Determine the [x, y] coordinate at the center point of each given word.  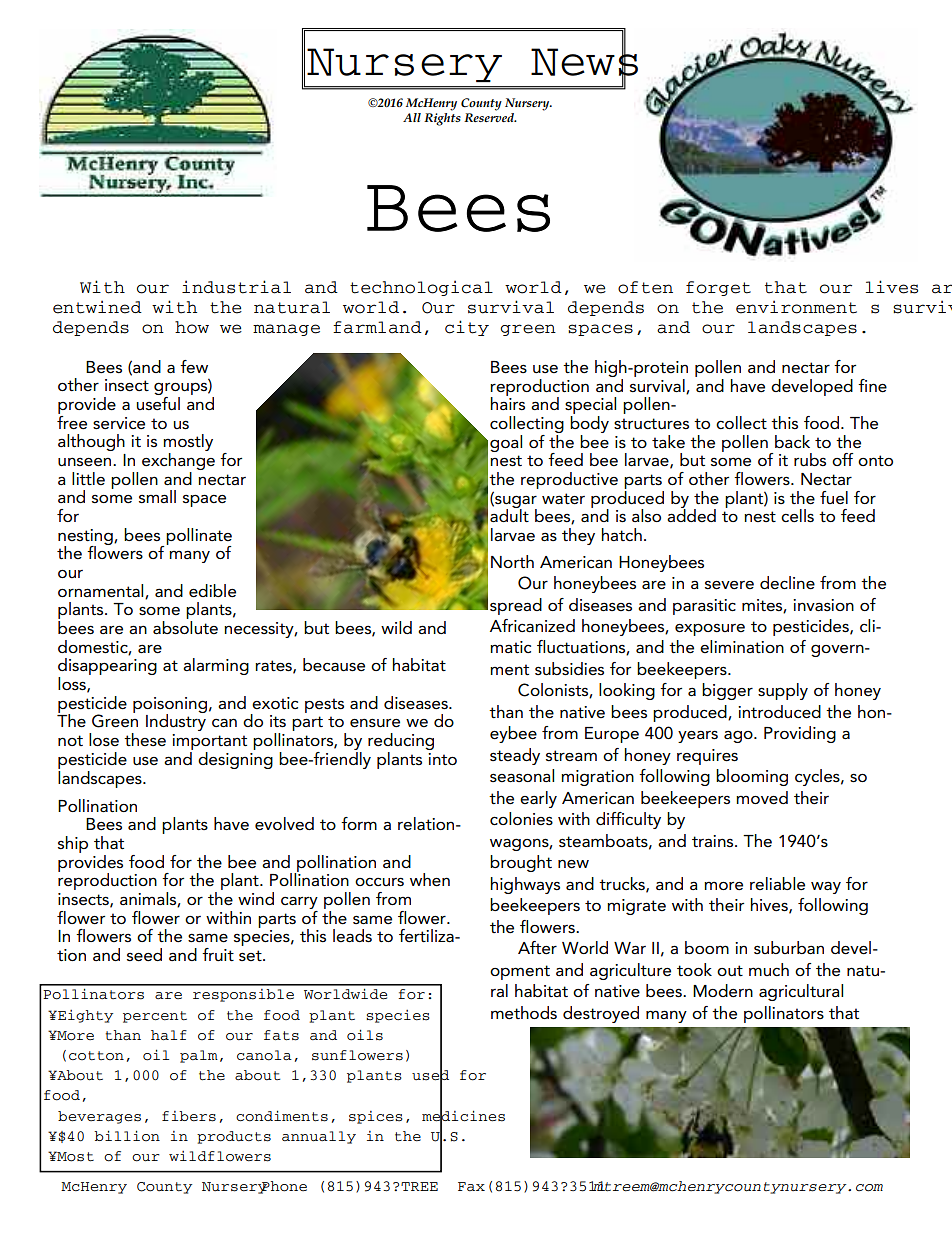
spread [516, 606]
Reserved [490, 116]
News [584, 62]
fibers [189, 1116]
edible [212, 591]
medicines [463, 1115]
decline [787, 583]
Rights [442, 118]
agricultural [801, 992]
